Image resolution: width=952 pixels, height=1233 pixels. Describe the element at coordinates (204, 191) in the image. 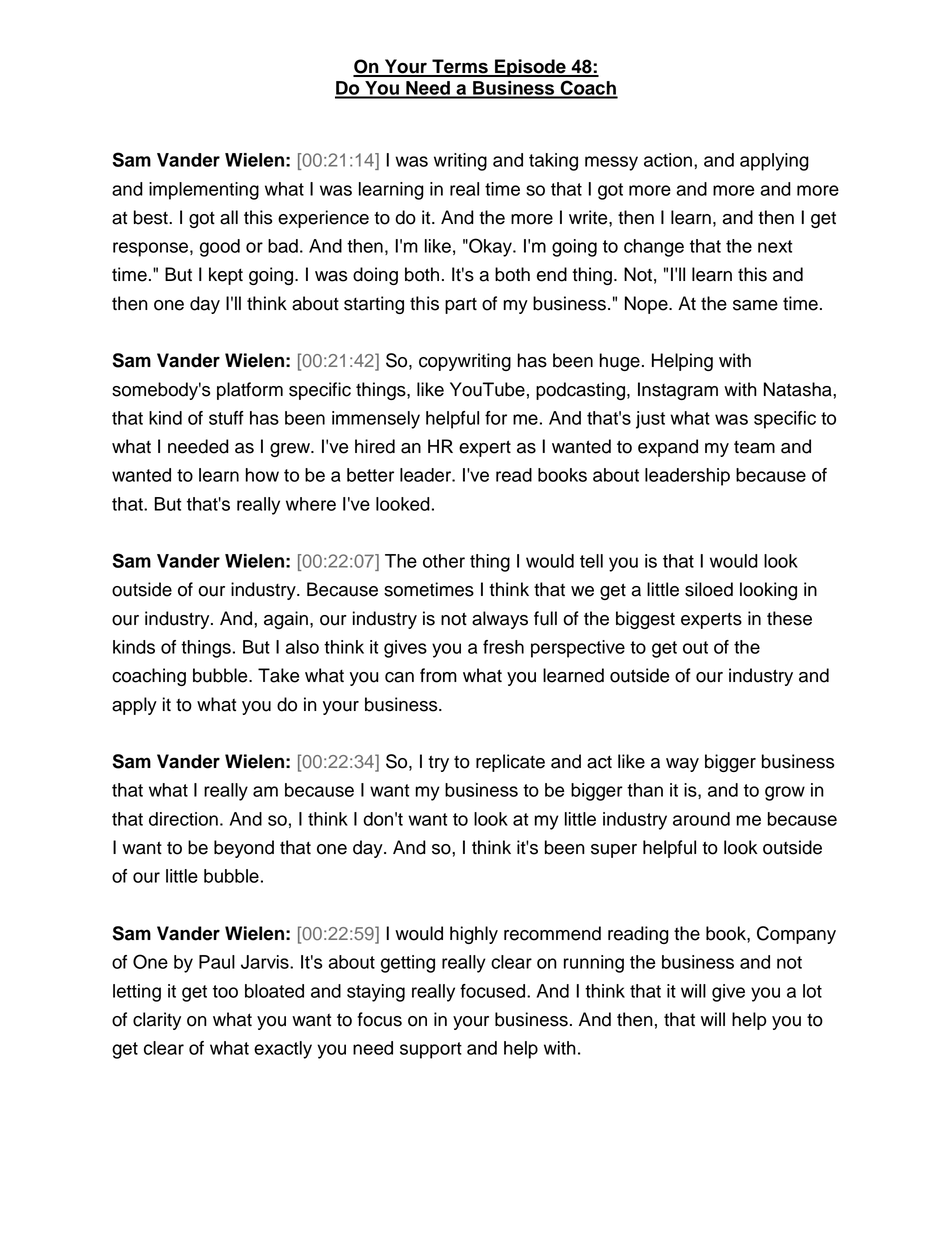

I see `implementing` at that location.
